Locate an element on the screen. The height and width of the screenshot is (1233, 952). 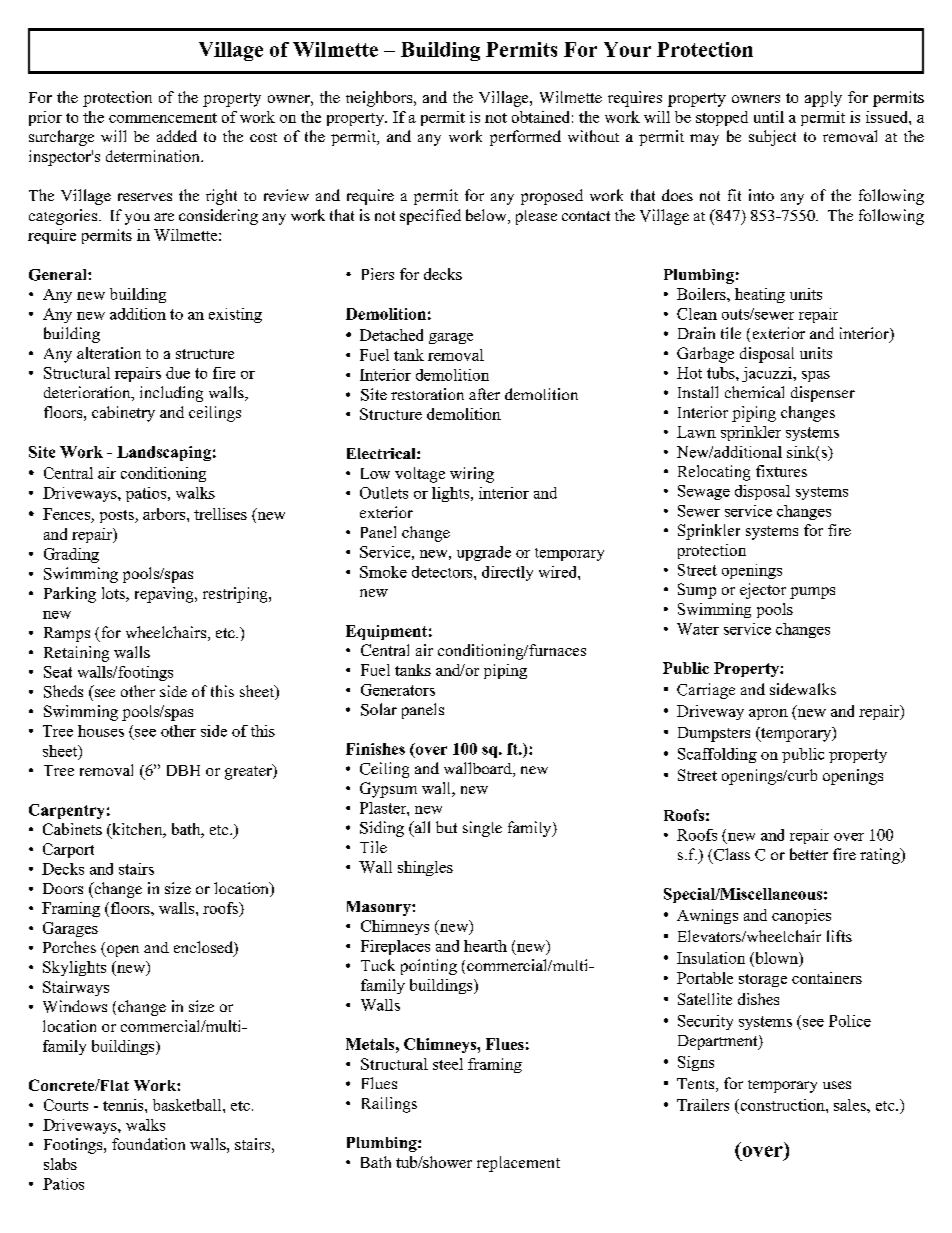
replacement is located at coordinates (518, 1164).
